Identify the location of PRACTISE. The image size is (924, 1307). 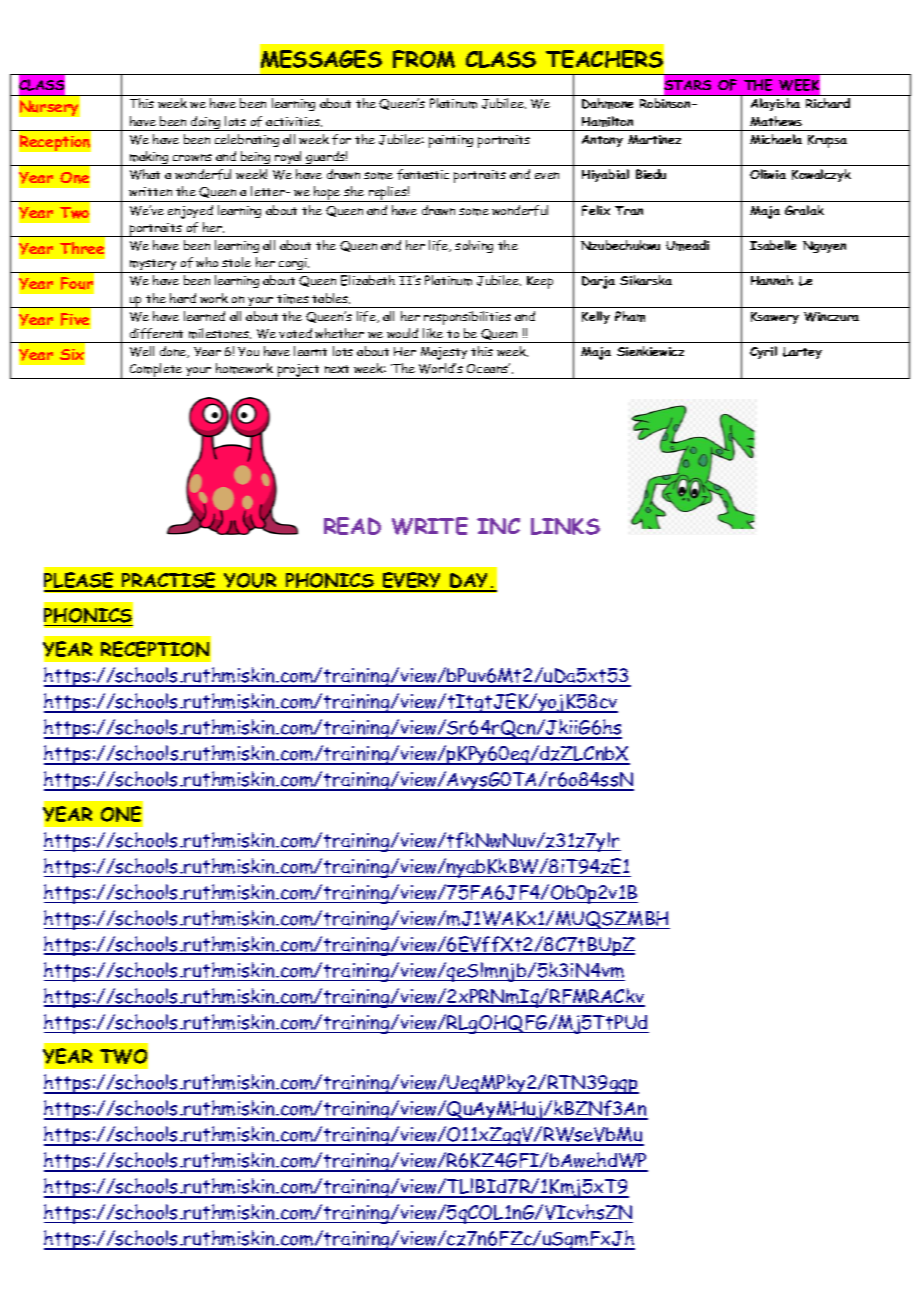
(169, 581).
